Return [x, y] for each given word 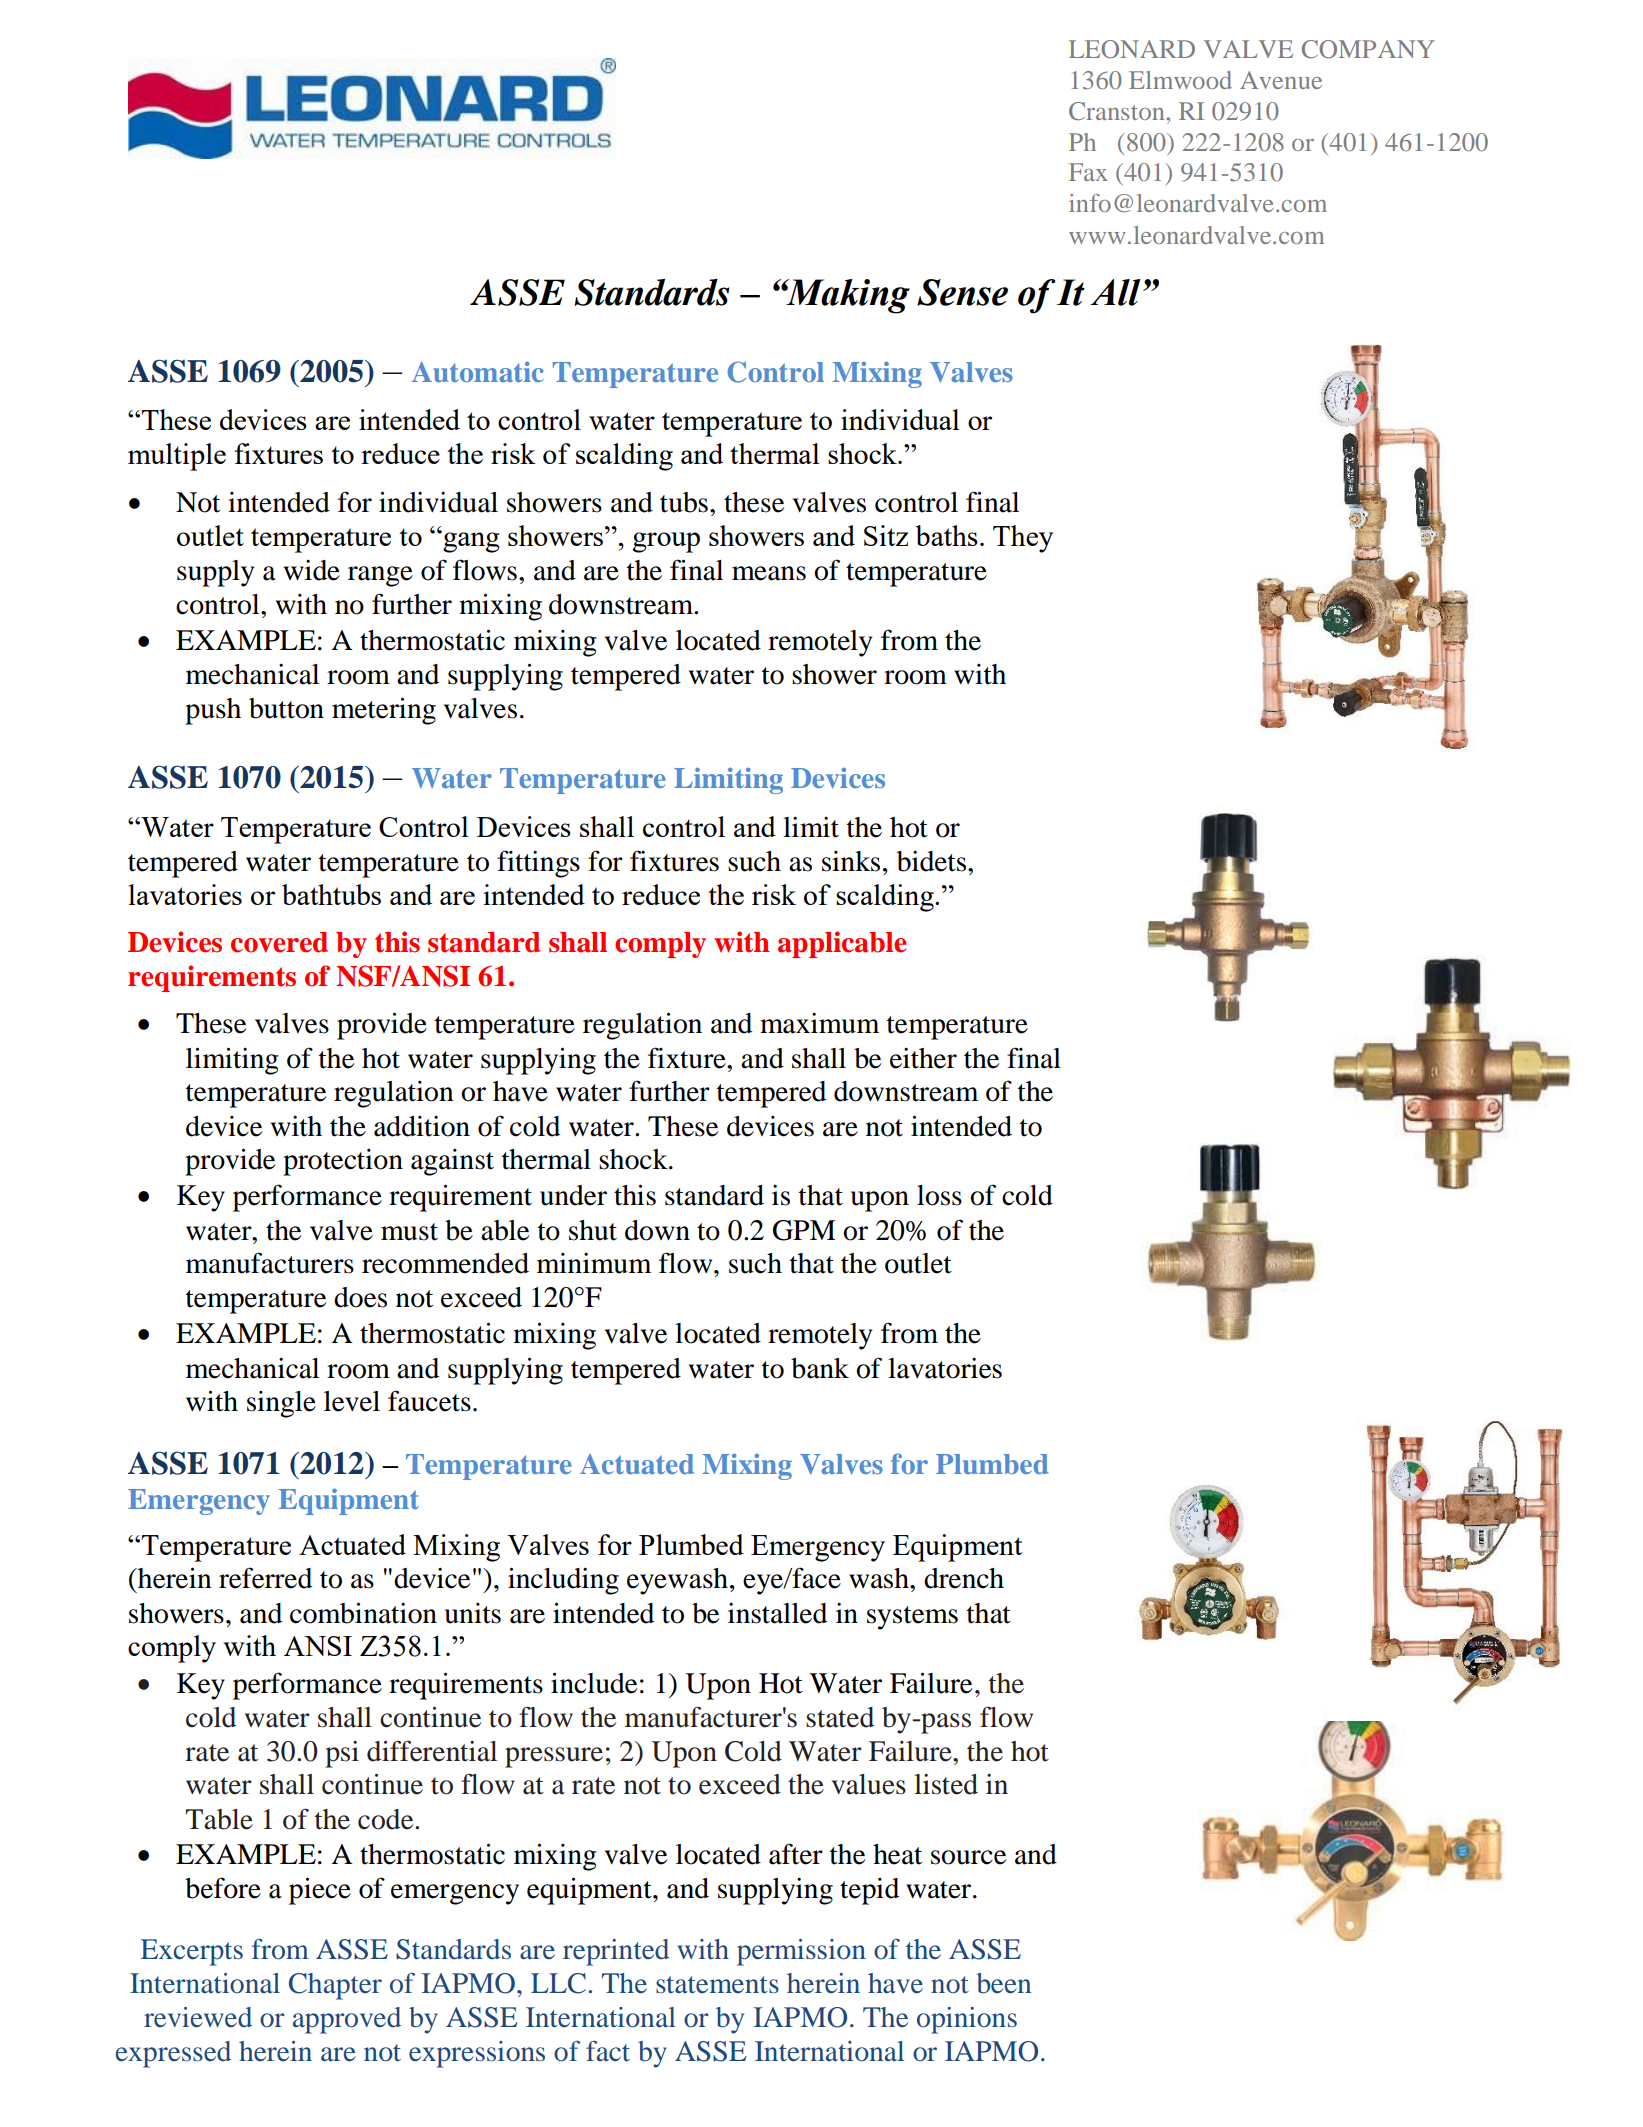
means [769, 573]
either [923, 1058]
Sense [962, 292]
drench [964, 1578]
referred [265, 1578]
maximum [819, 1023]
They [1023, 539]
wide [312, 570]
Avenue [1281, 80]
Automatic [478, 372]
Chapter [335, 1986]
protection [343, 1162]
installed [777, 1613]
